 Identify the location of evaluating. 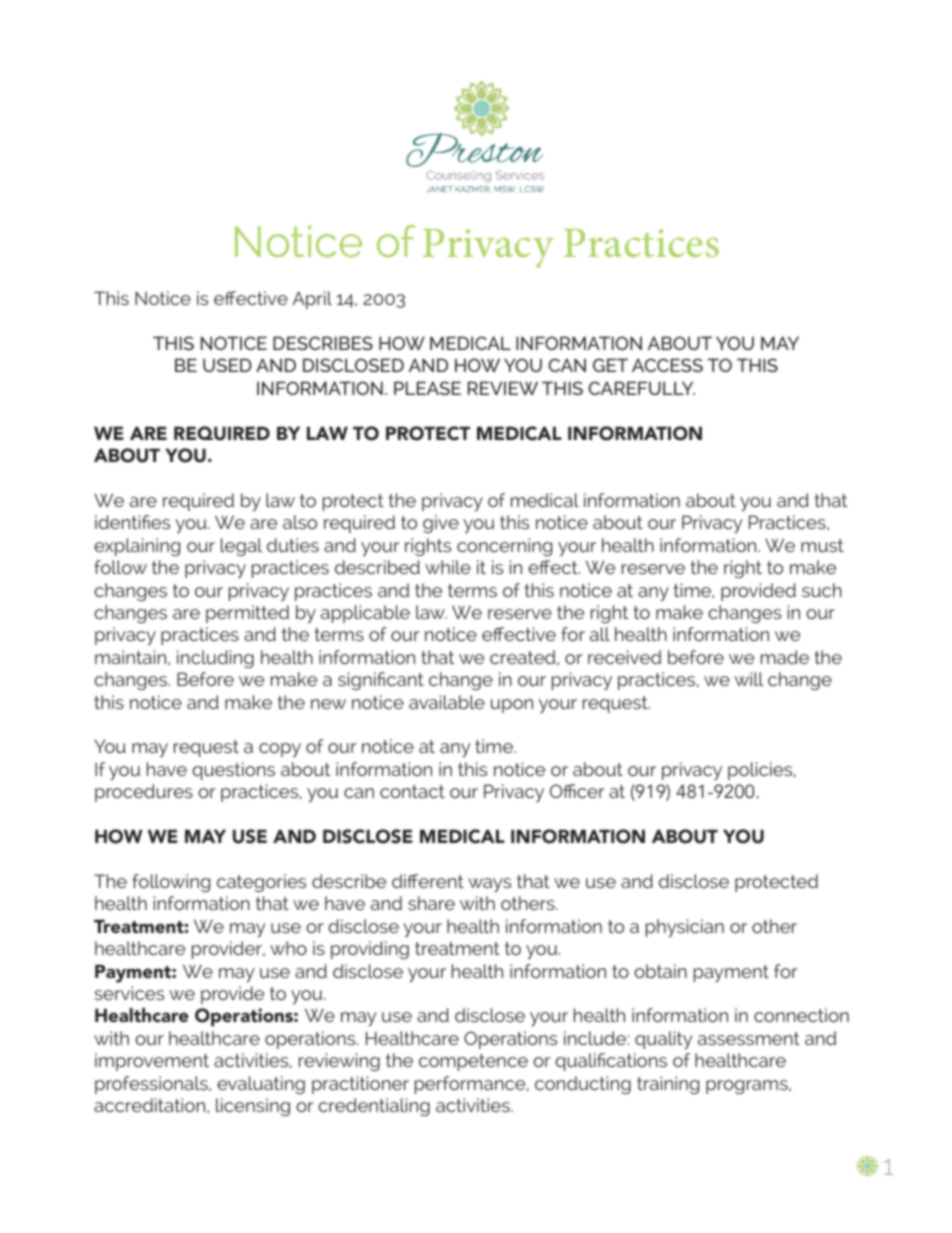
(261, 1085).
